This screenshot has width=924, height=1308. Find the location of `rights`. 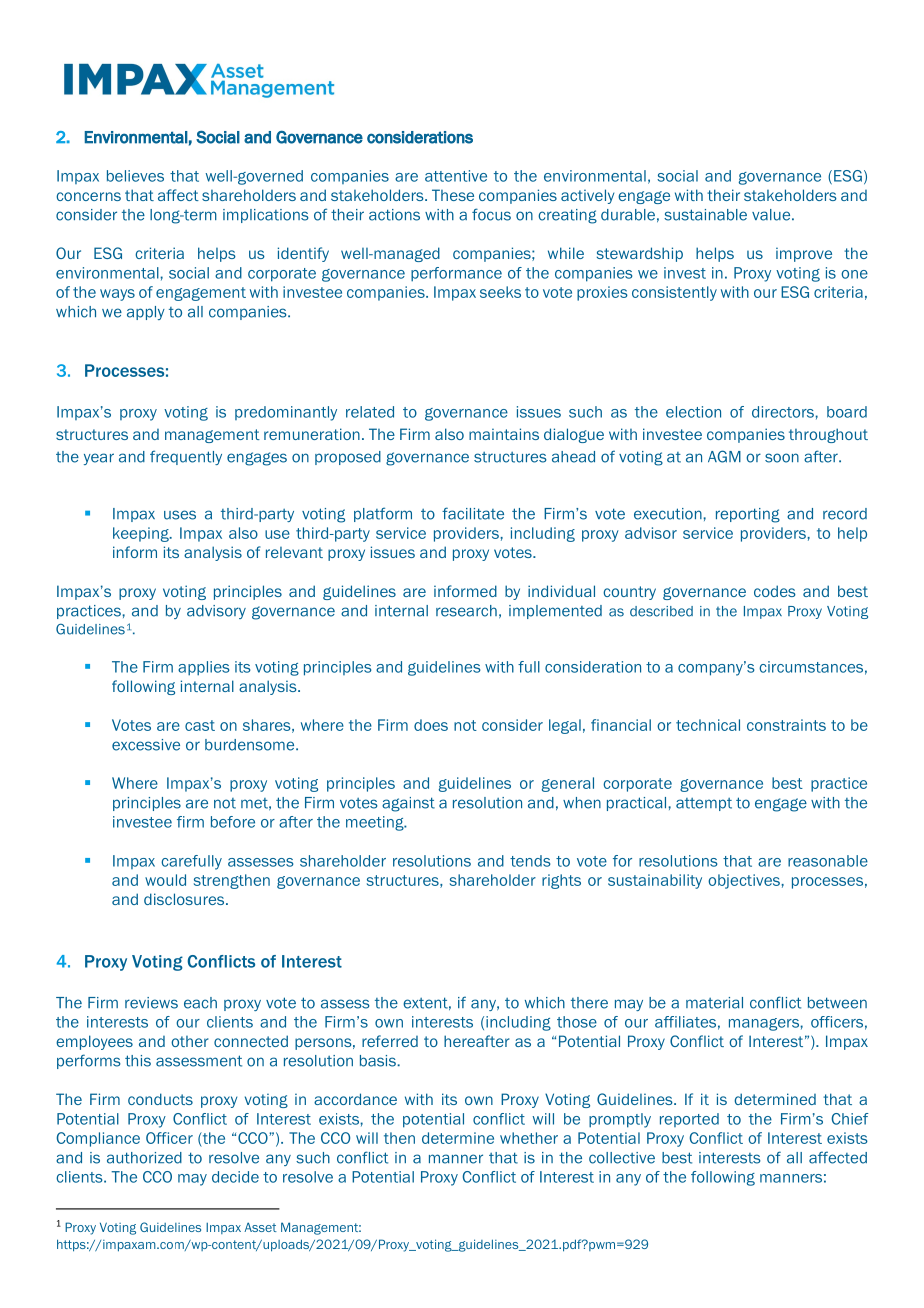

rights is located at coordinates (561, 881).
